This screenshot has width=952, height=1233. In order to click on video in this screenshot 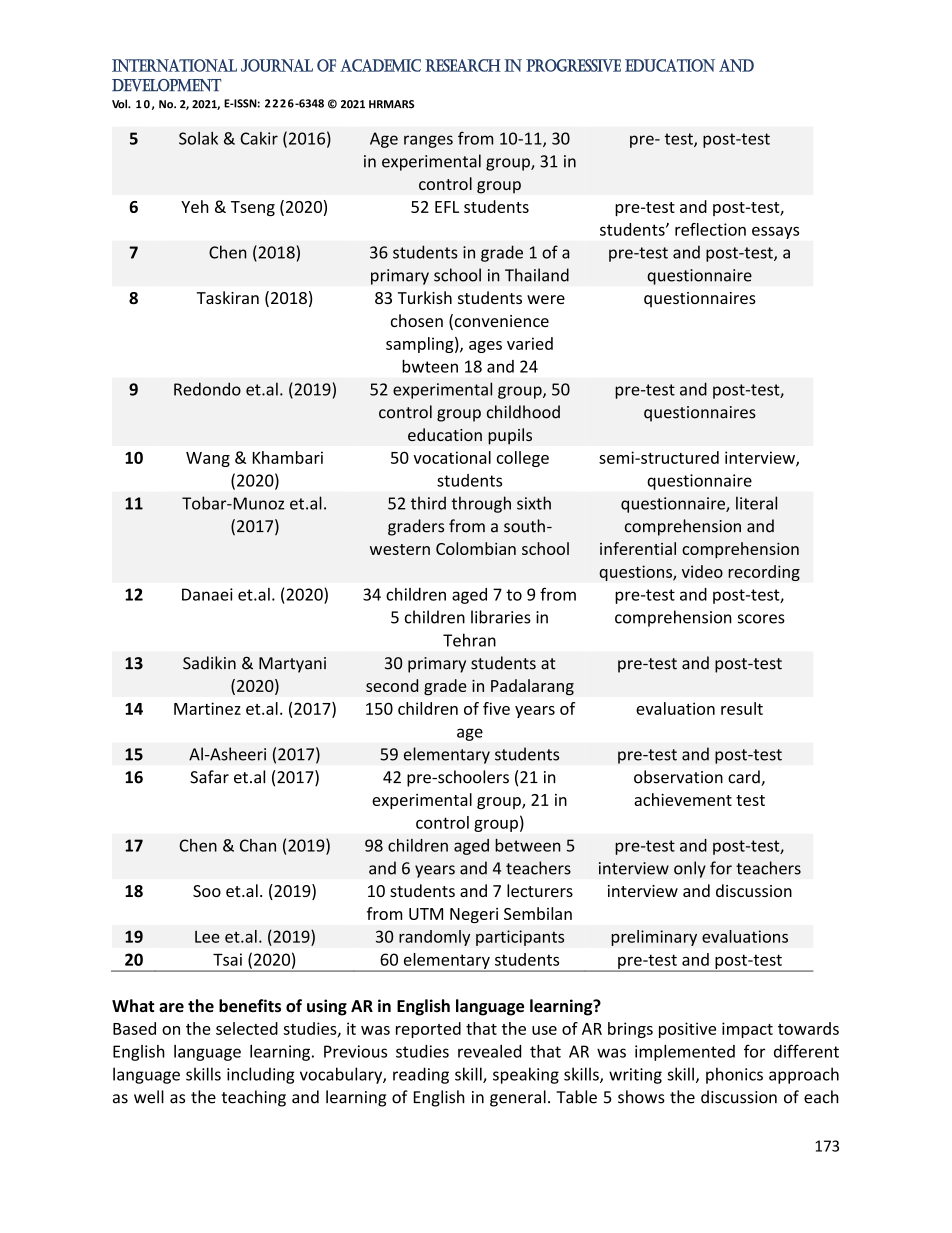, I will do `click(702, 571)`.
